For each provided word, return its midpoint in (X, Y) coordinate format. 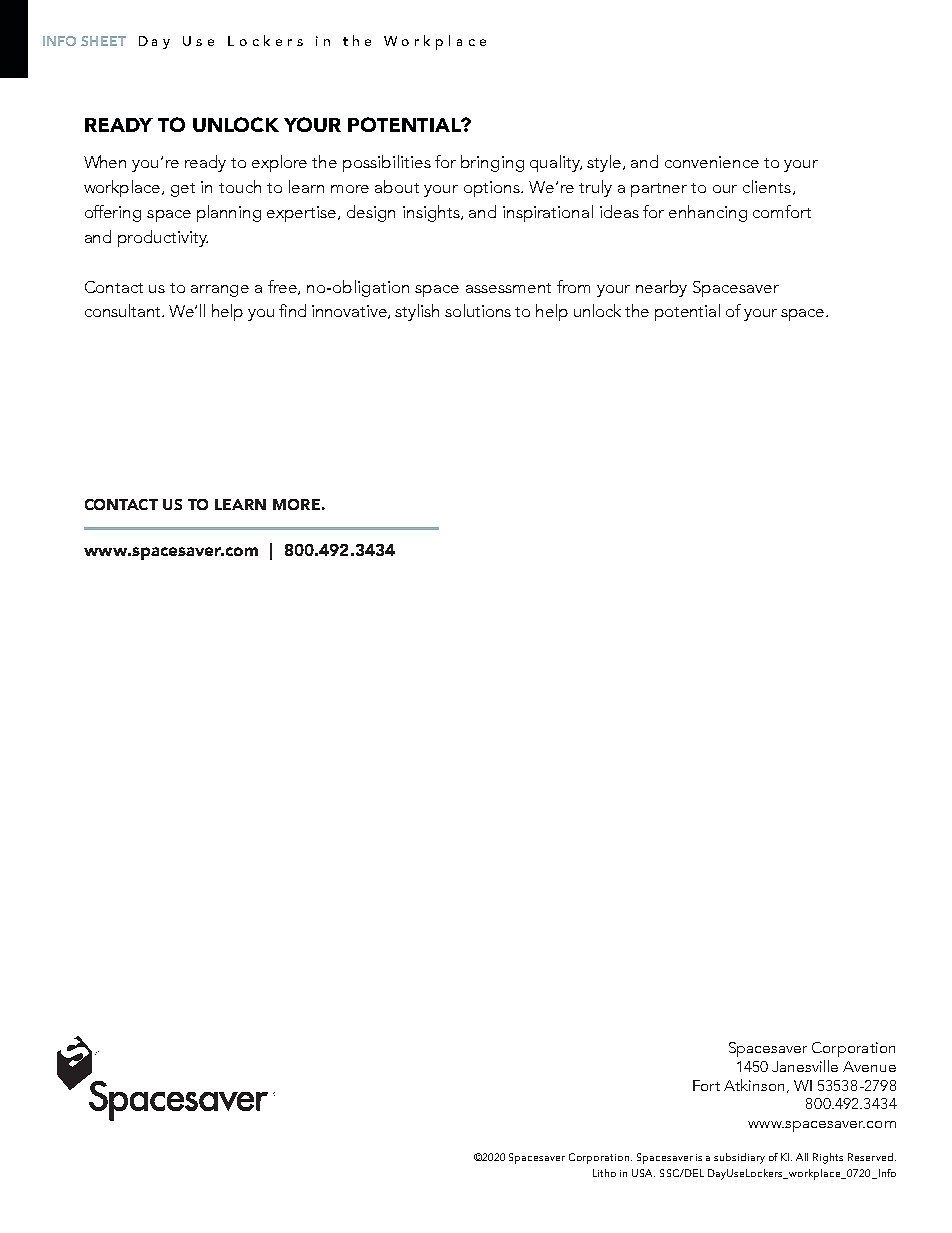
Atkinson (756, 1086)
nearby (661, 288)
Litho (604, 1173)
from (573, 286)
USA (643, 1173)
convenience (712, 162)
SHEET (103, 41)
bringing (492, 163)
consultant (124, 310)
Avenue (869, 1066)
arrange (220, 291)
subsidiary (739, 1158)
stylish (417, 312)
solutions (478, 310)
